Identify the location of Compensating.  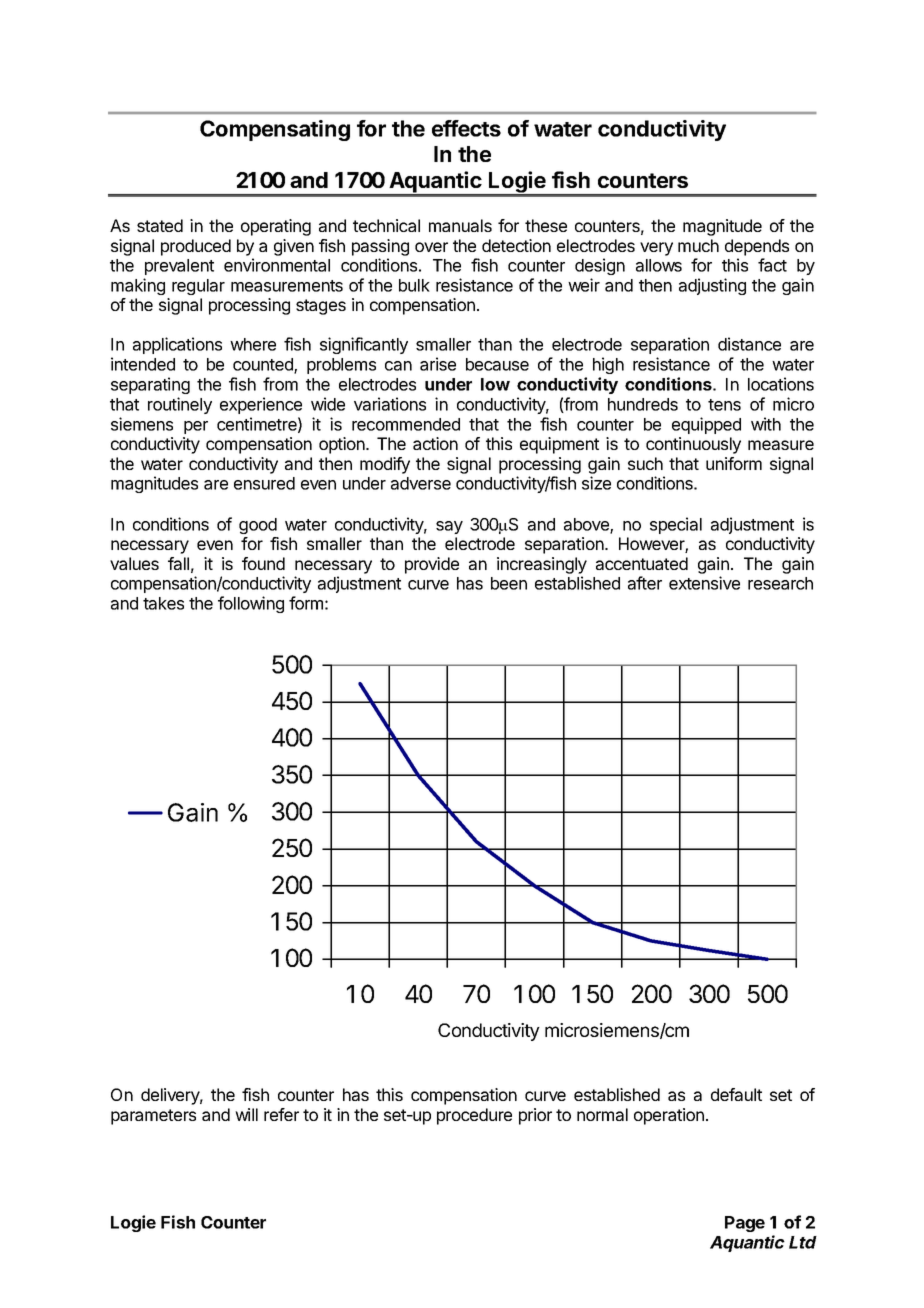
(275, 130).
